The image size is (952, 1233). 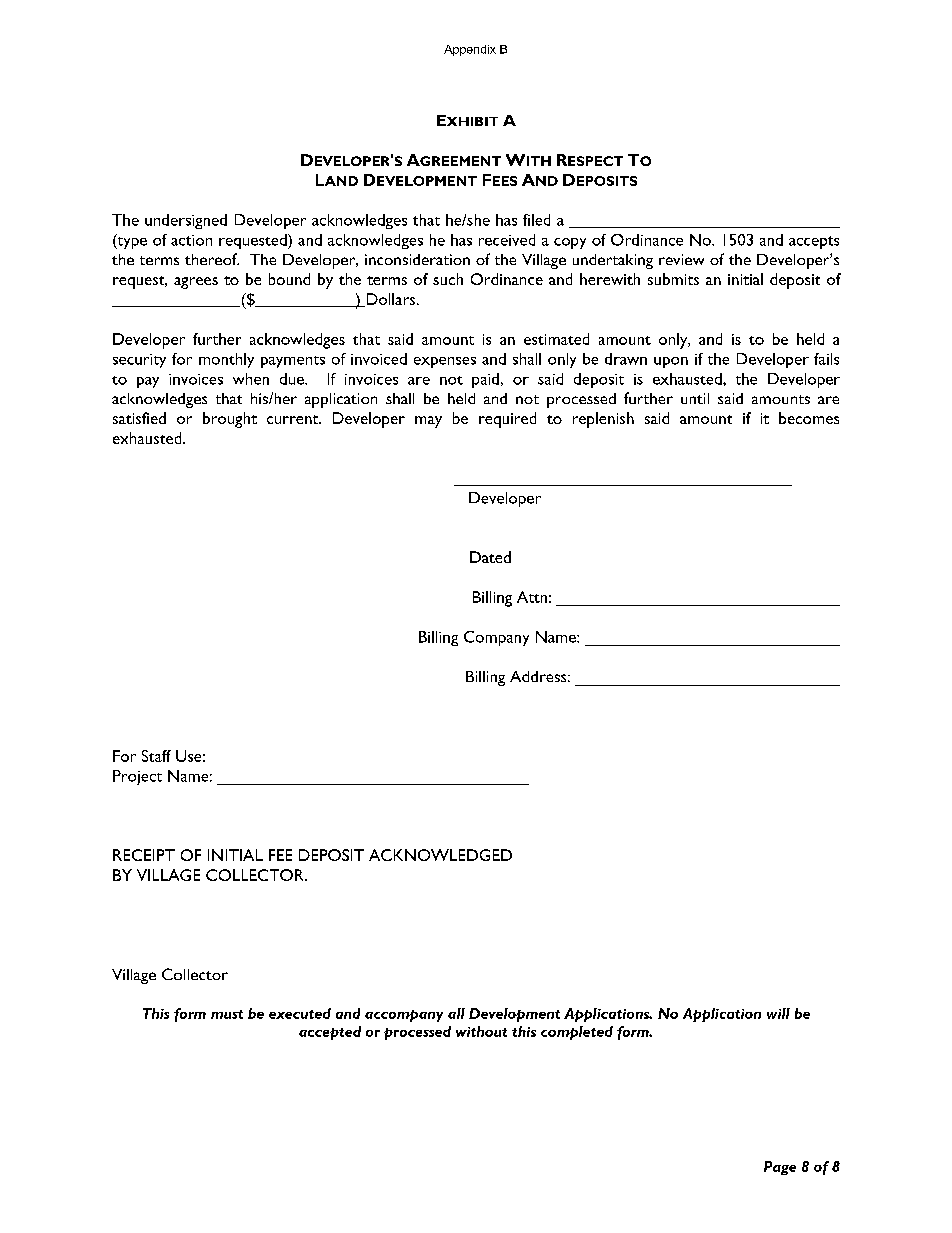 What do you see at coordinates (440, 855) in the screenshot?
I see `ACKNOWLEDGED` at bounding box center [440, 855].
